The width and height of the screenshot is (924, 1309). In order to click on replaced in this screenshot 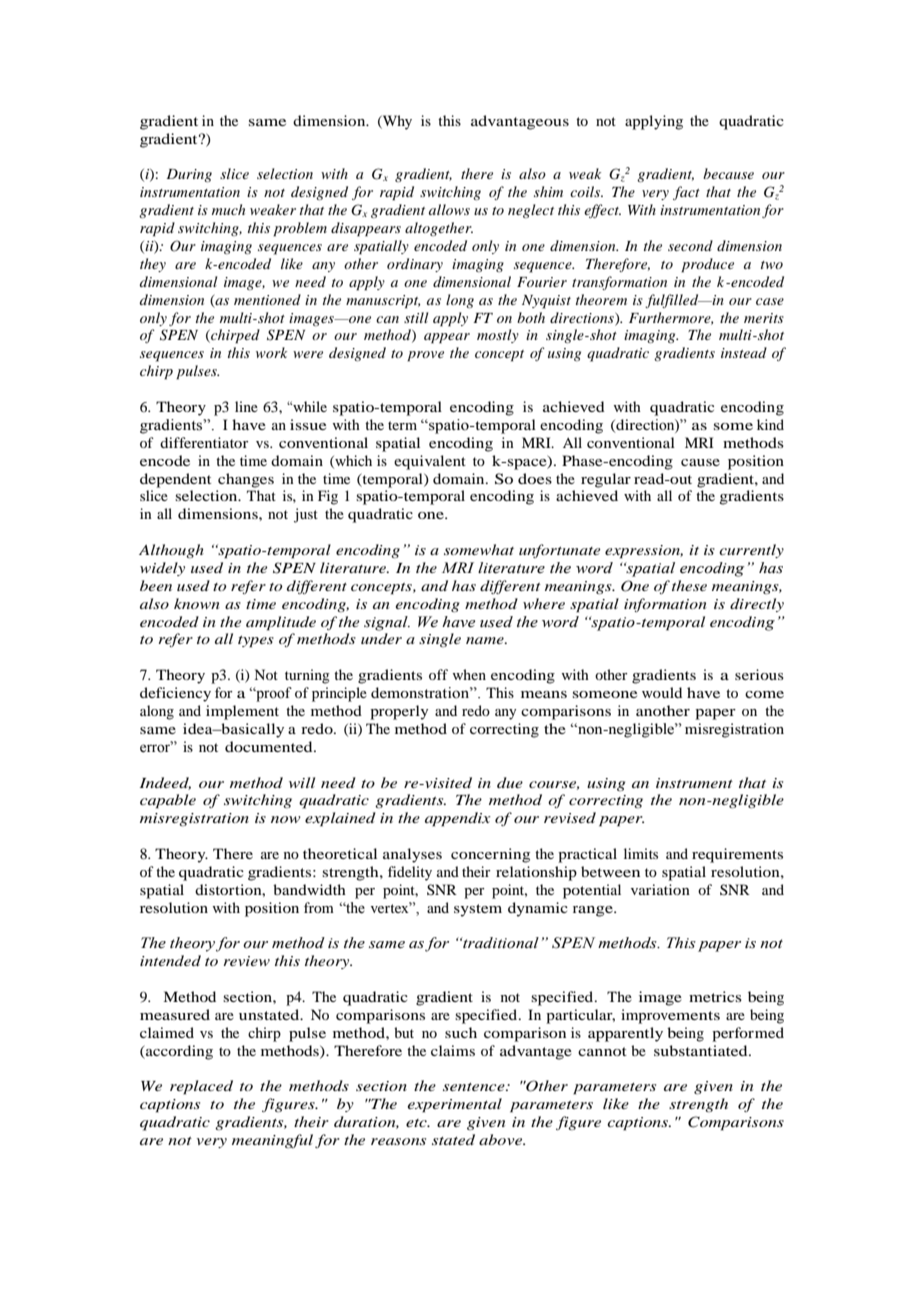, I will do `click(201, 1087)`.
